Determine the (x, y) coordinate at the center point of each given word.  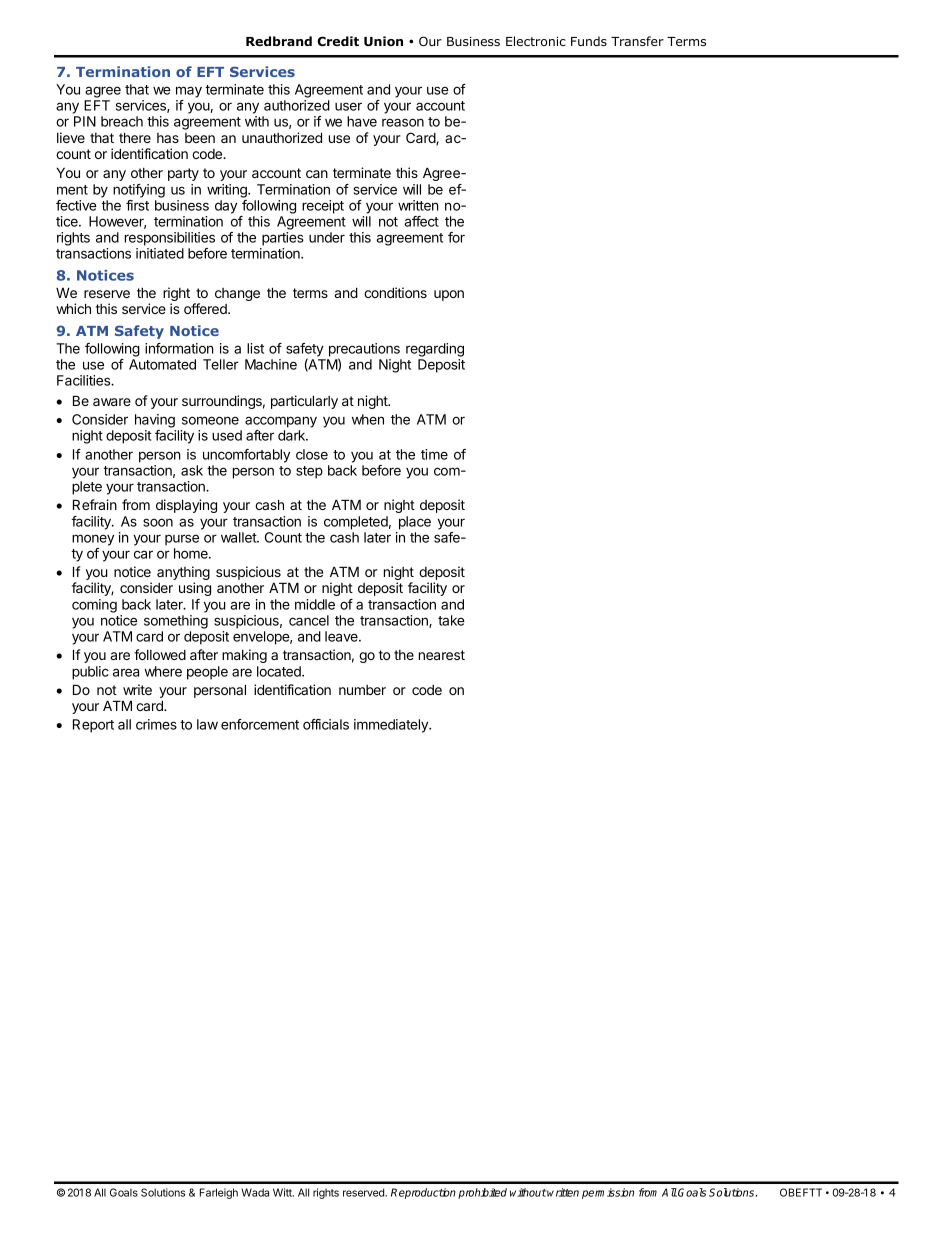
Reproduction (423, 1193)
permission (608, 1193)
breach (122, 121)
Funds (589, 41)
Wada (255, 1192)
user (348, 106)
